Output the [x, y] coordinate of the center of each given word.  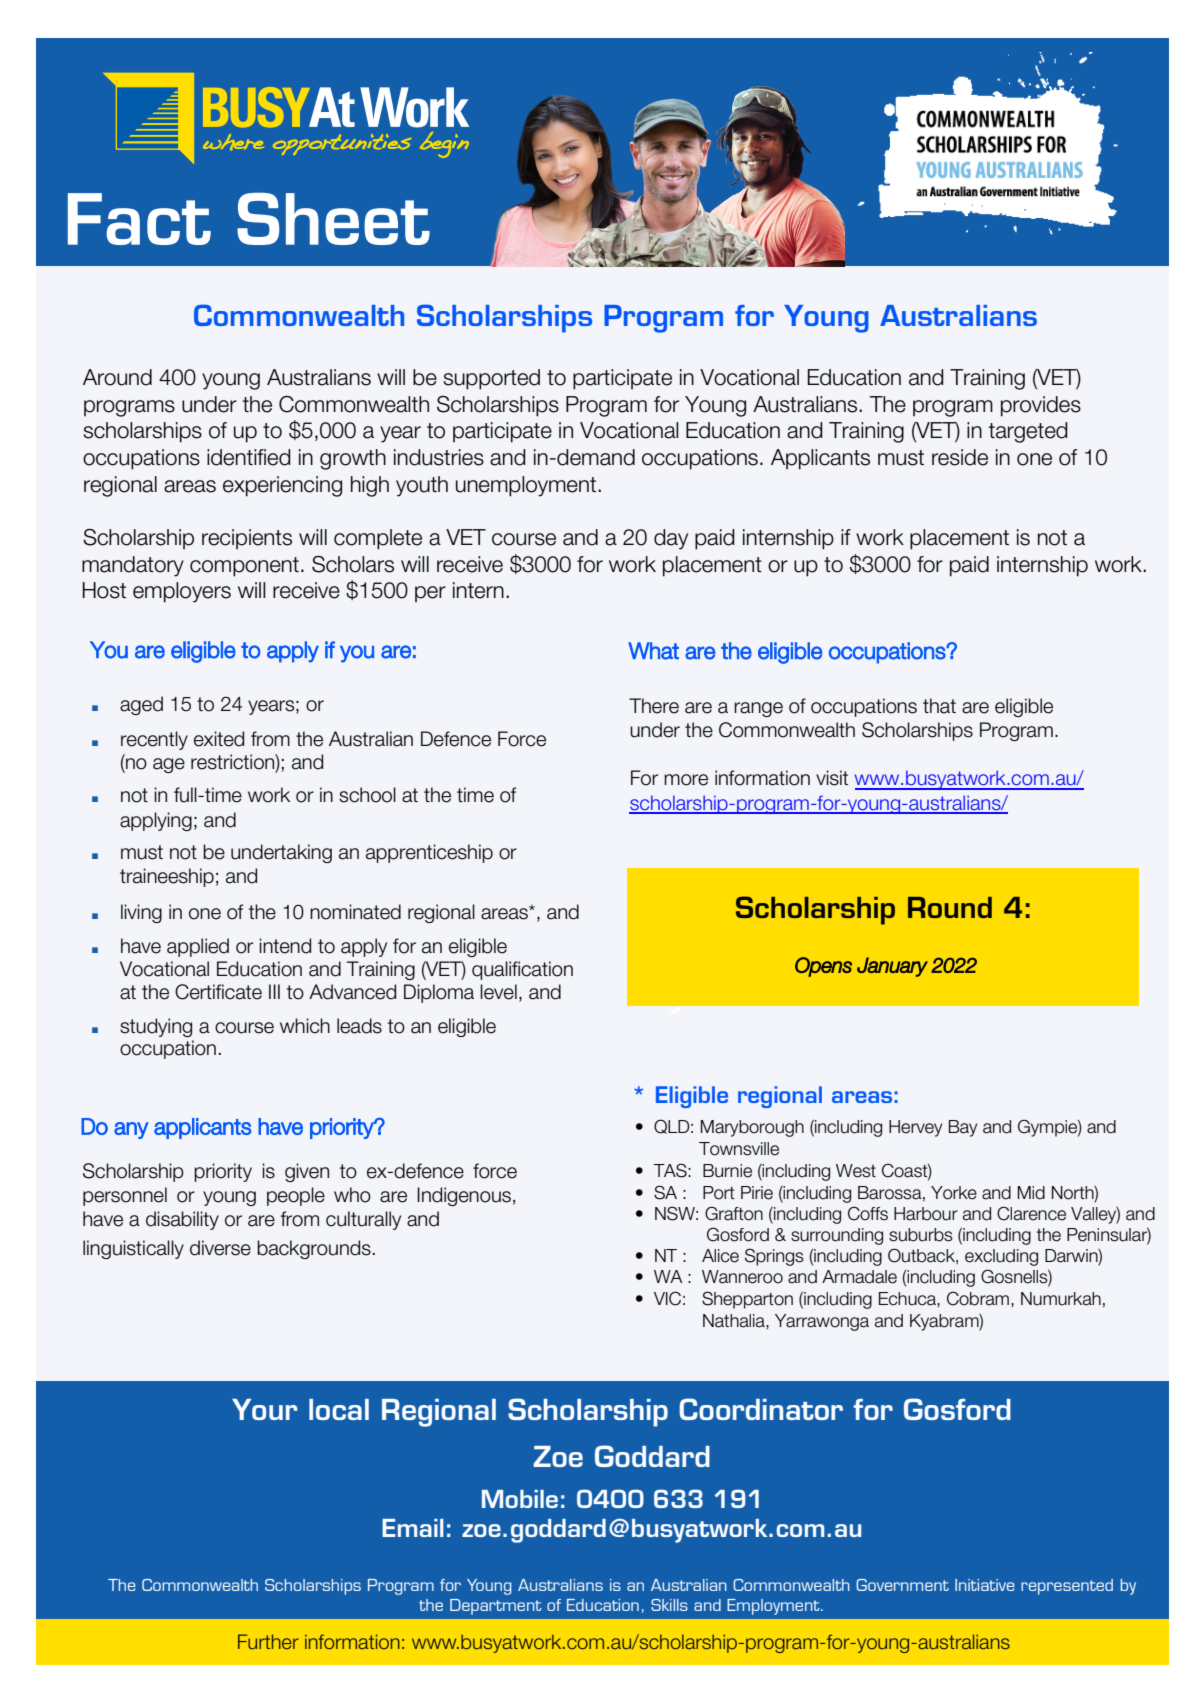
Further [268, 1641]
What [653, 651]
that [939, 706]
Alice [720, 1256]
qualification [522, 970]
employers [182, 592]
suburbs [921, 1235]
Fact [139, 219]
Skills [669, 1605]
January [892, 967]
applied [198, 947]
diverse [220, 1248]
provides [1041, 406]
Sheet [333, 219]
